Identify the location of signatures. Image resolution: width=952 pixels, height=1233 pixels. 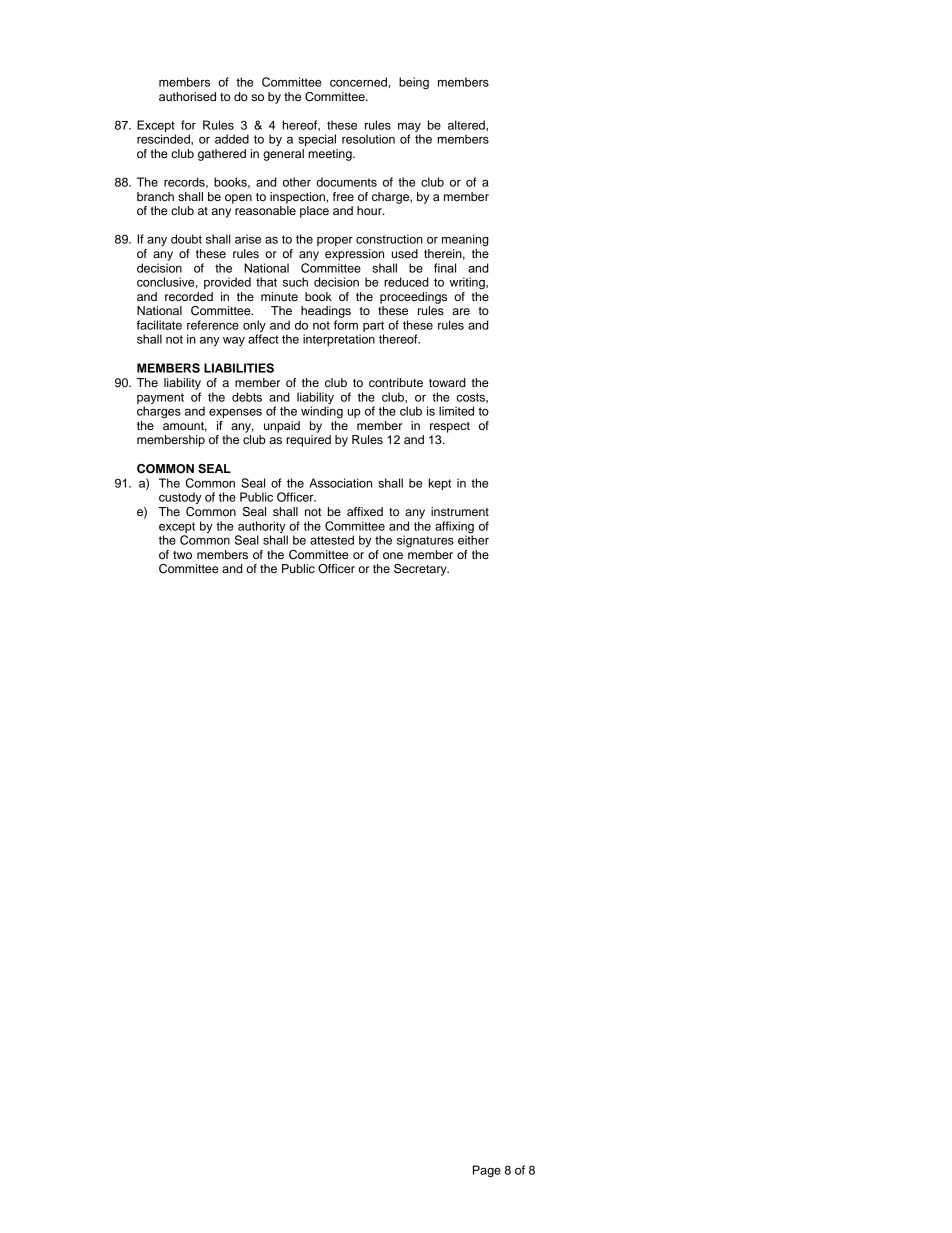
(425, 541).
